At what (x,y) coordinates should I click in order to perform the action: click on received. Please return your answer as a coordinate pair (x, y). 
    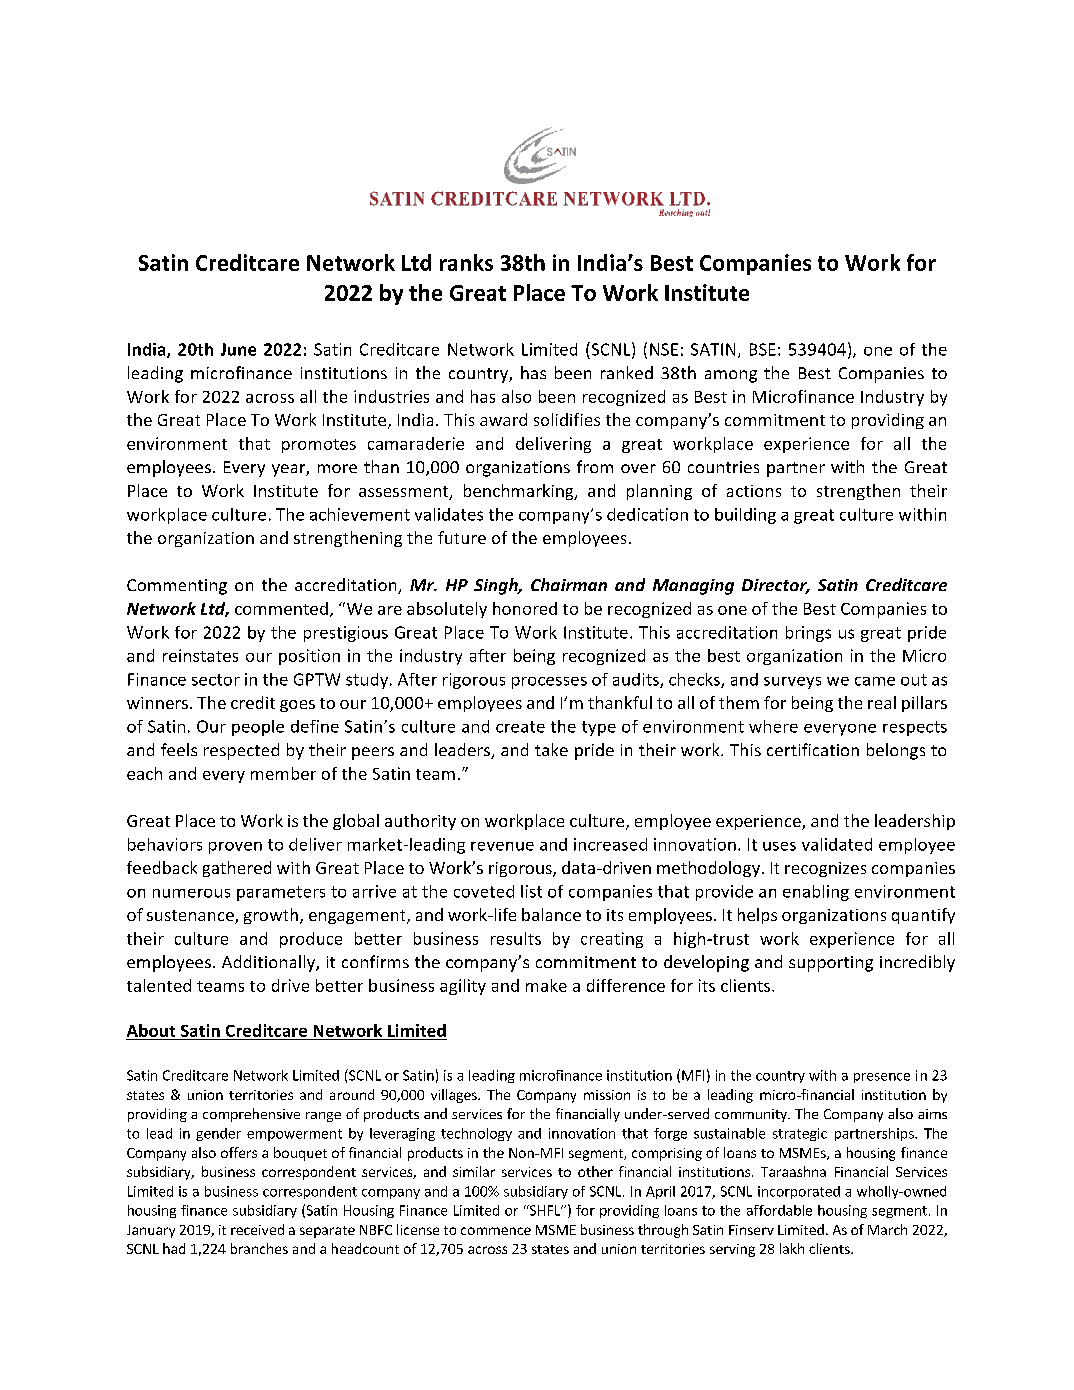
    Looking at the image, I should click on (257, 1229).
